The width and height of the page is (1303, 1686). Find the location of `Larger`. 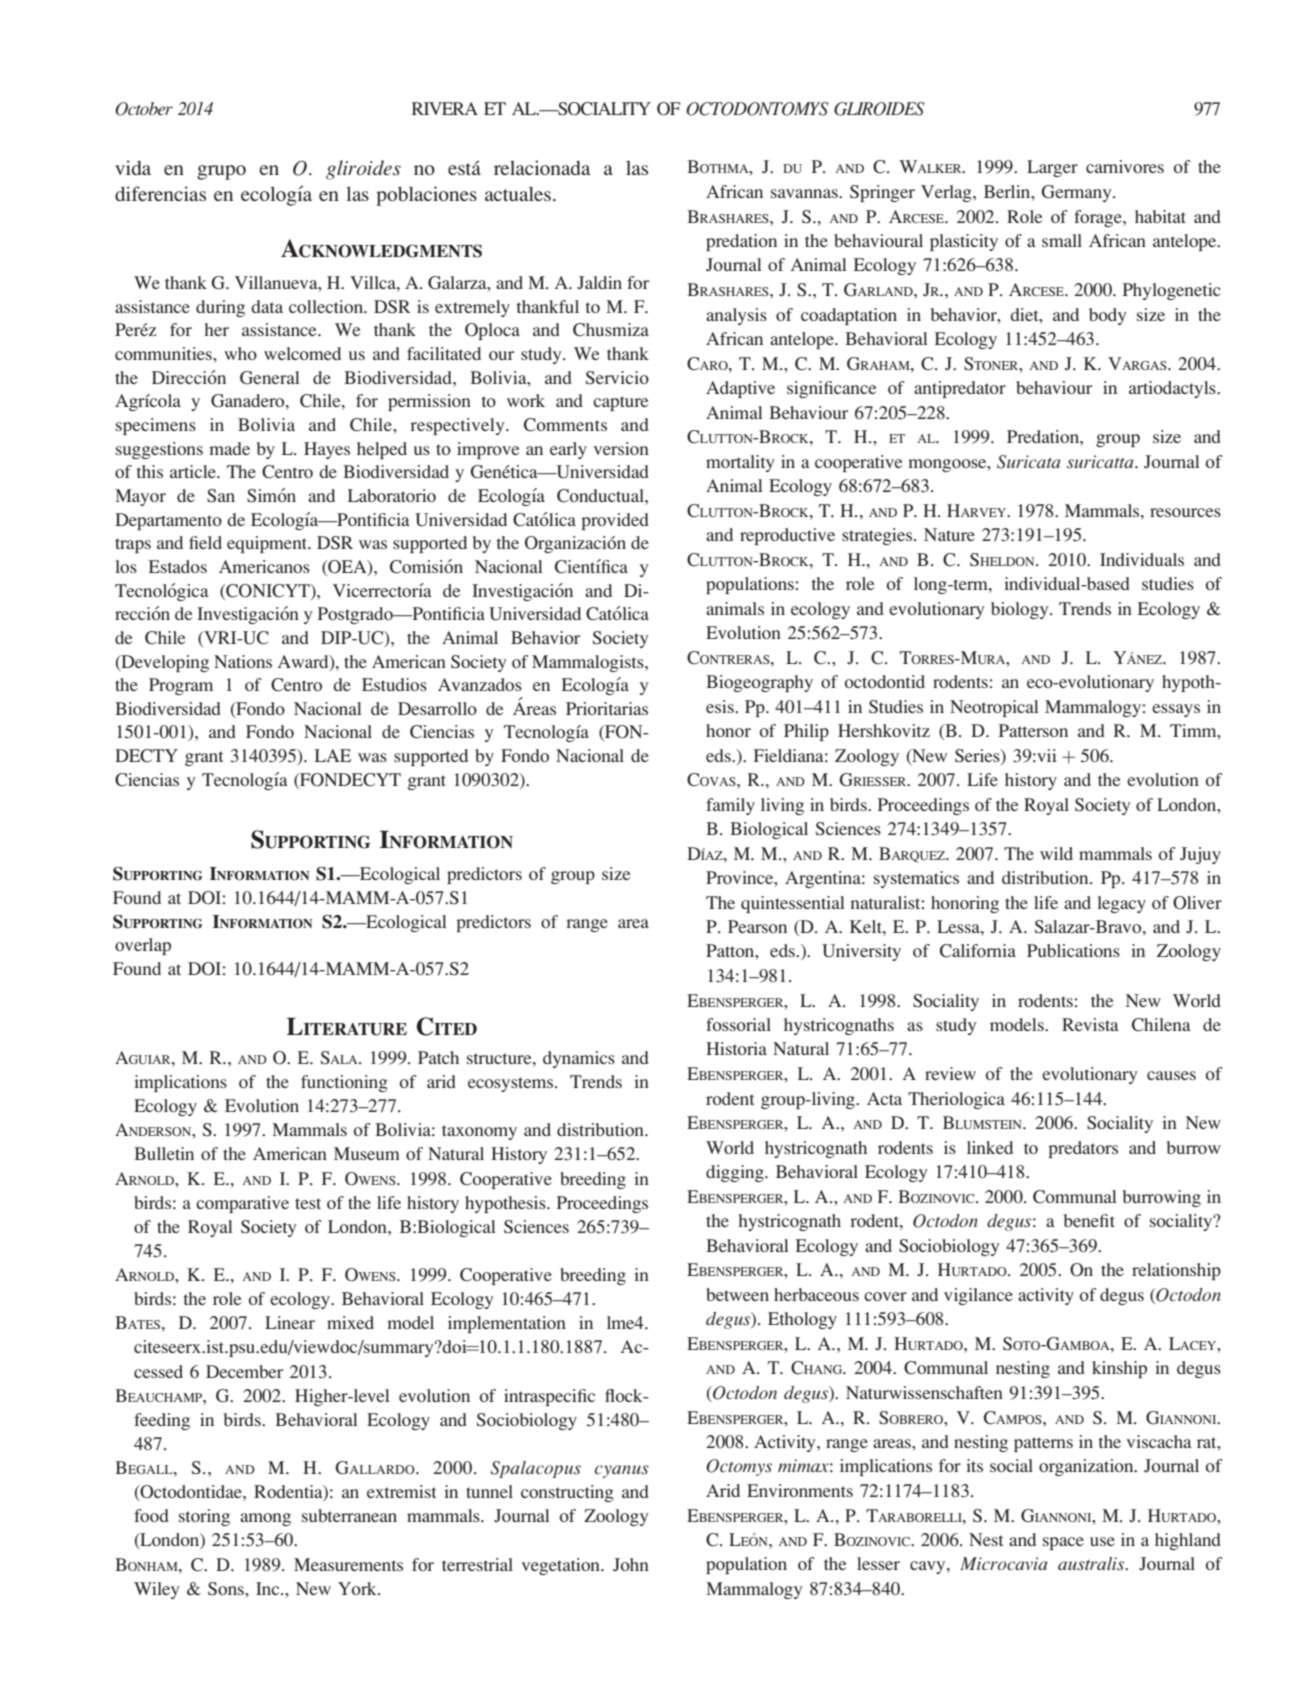

Larger is located at coordinates (1052, 168).
